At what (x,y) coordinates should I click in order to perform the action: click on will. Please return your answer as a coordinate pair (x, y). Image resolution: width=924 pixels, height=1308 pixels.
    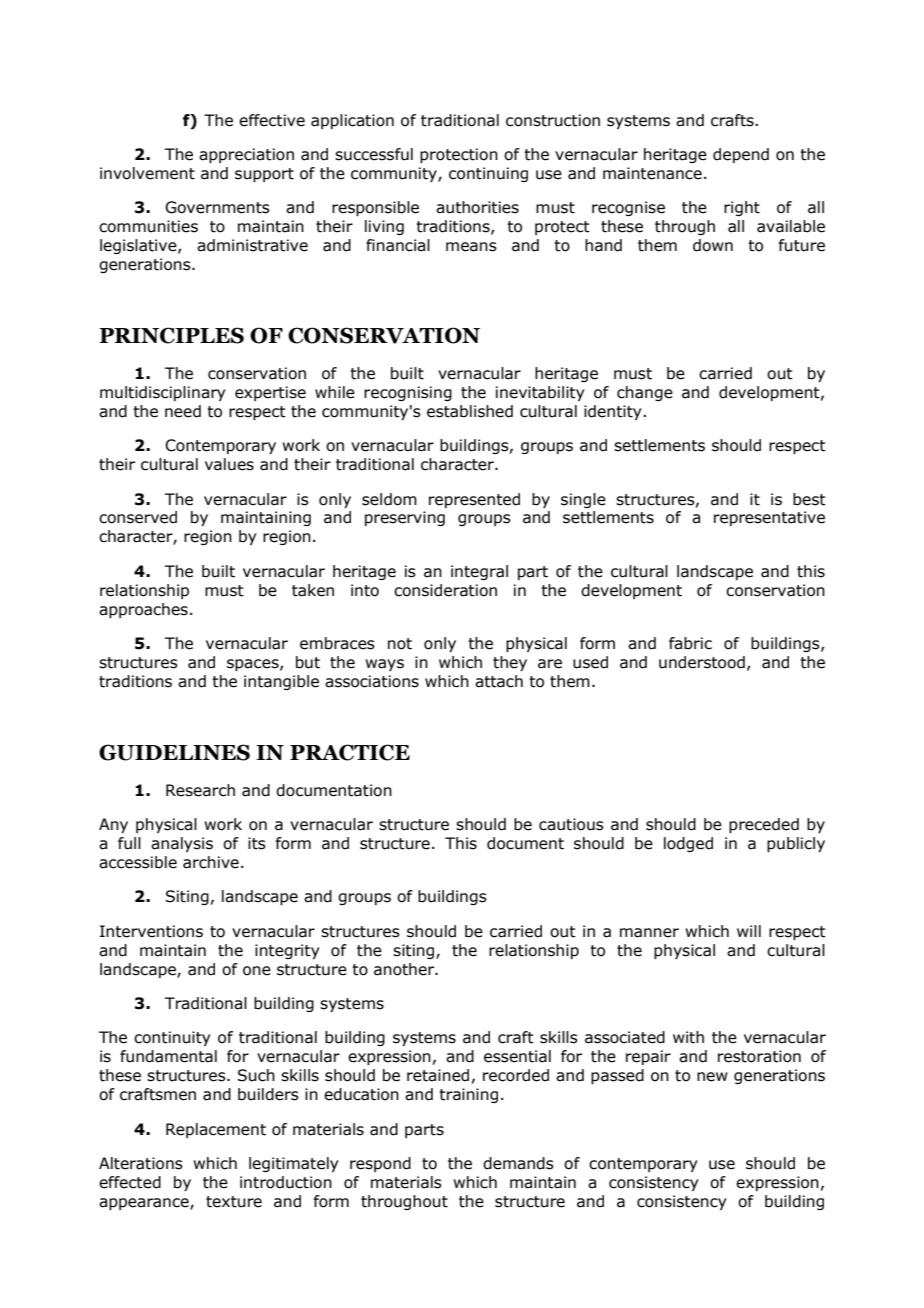
    Looking at the image, I should click on (749, 931).
